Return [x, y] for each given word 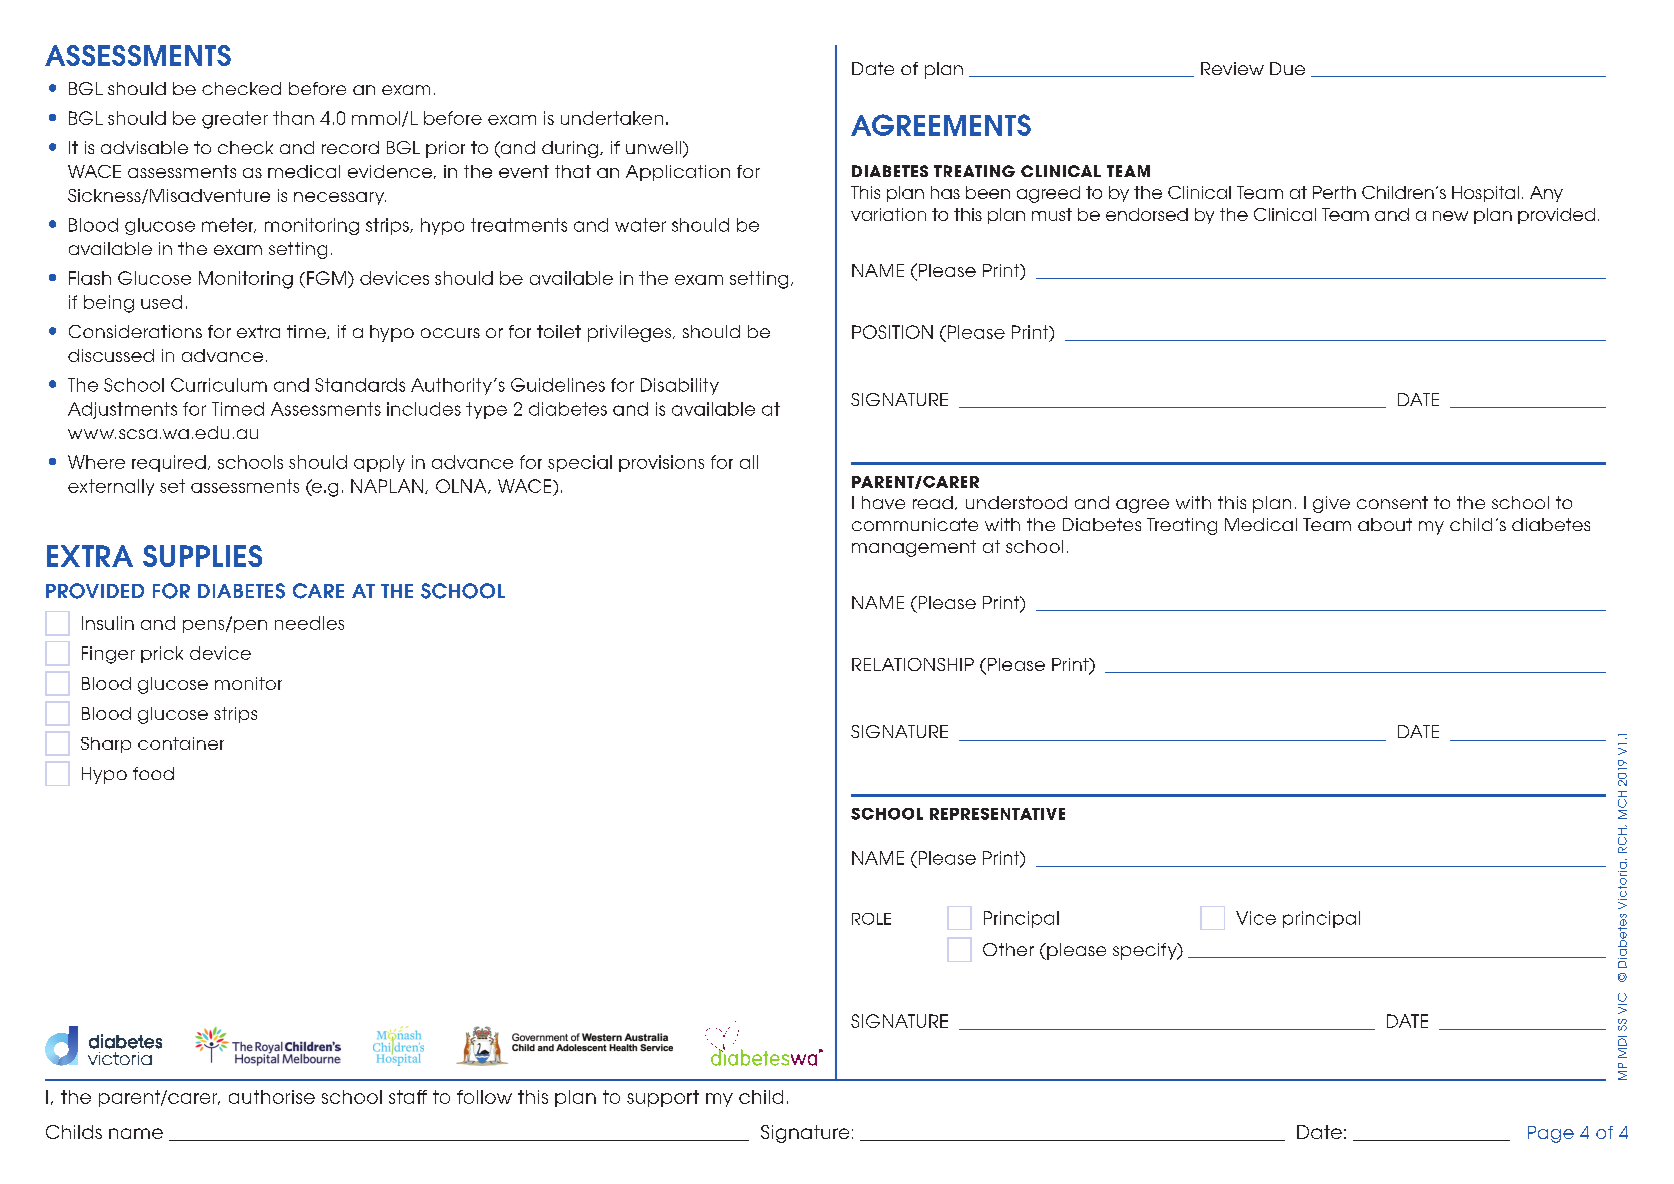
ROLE [871, 919]
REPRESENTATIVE [997, 814]
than [293, 118]
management [914, 548]
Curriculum [219, 385]
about [1385, 524]
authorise [272, 1097]
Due [1287, 68]
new [1450, 216]
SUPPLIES [202, 556]
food [153, 773]
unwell [653, 147]
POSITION [892, 332]
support [663, 1098]
